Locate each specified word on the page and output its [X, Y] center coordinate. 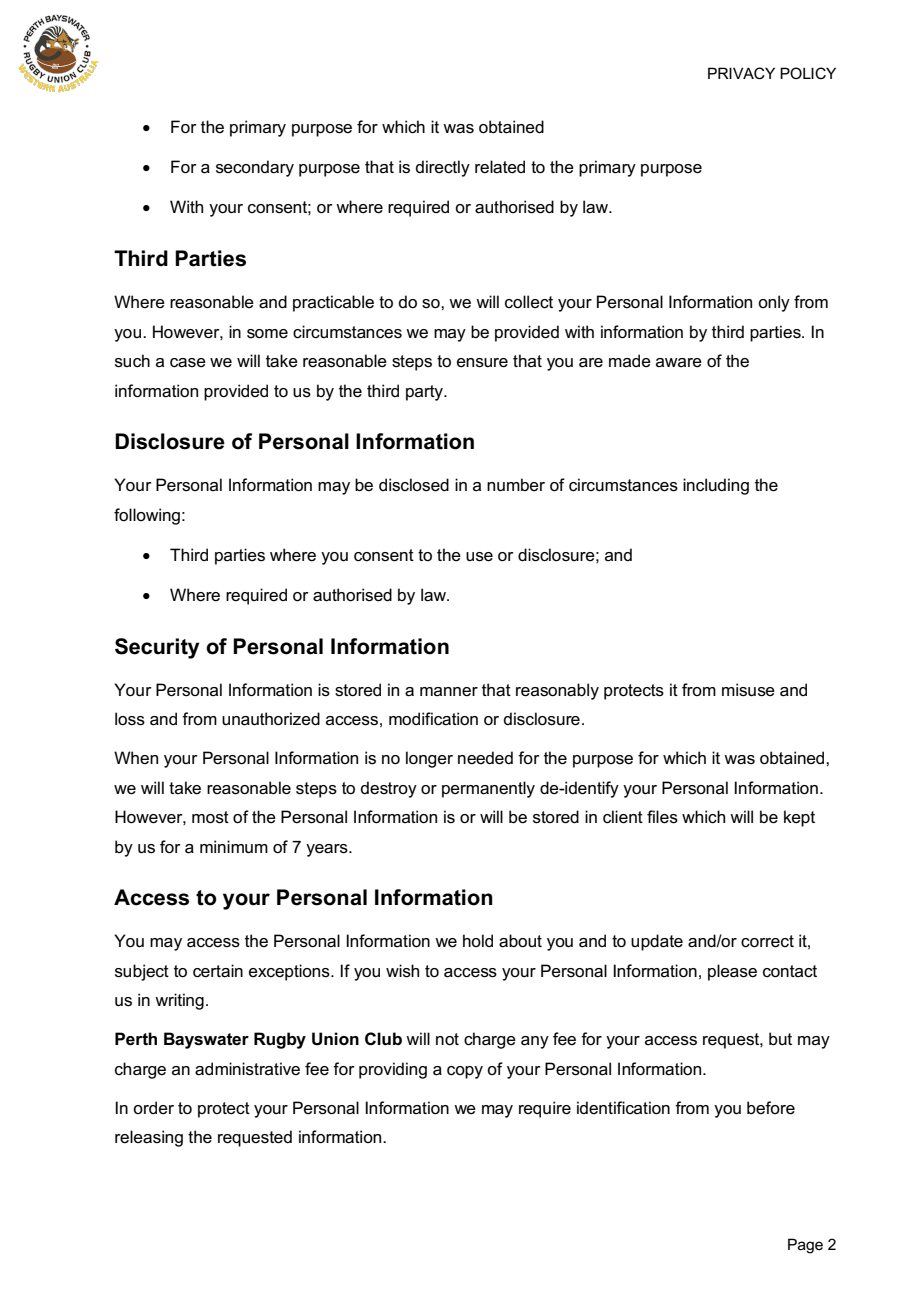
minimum [234, 847]
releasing [149, 1138]
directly [443, 168]
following [147, 516]
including [716, 486]
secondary [255, 168]
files [662, 817]
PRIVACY [741, 73]
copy [465, 1072]
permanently [488, 789]
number [516, 485]
